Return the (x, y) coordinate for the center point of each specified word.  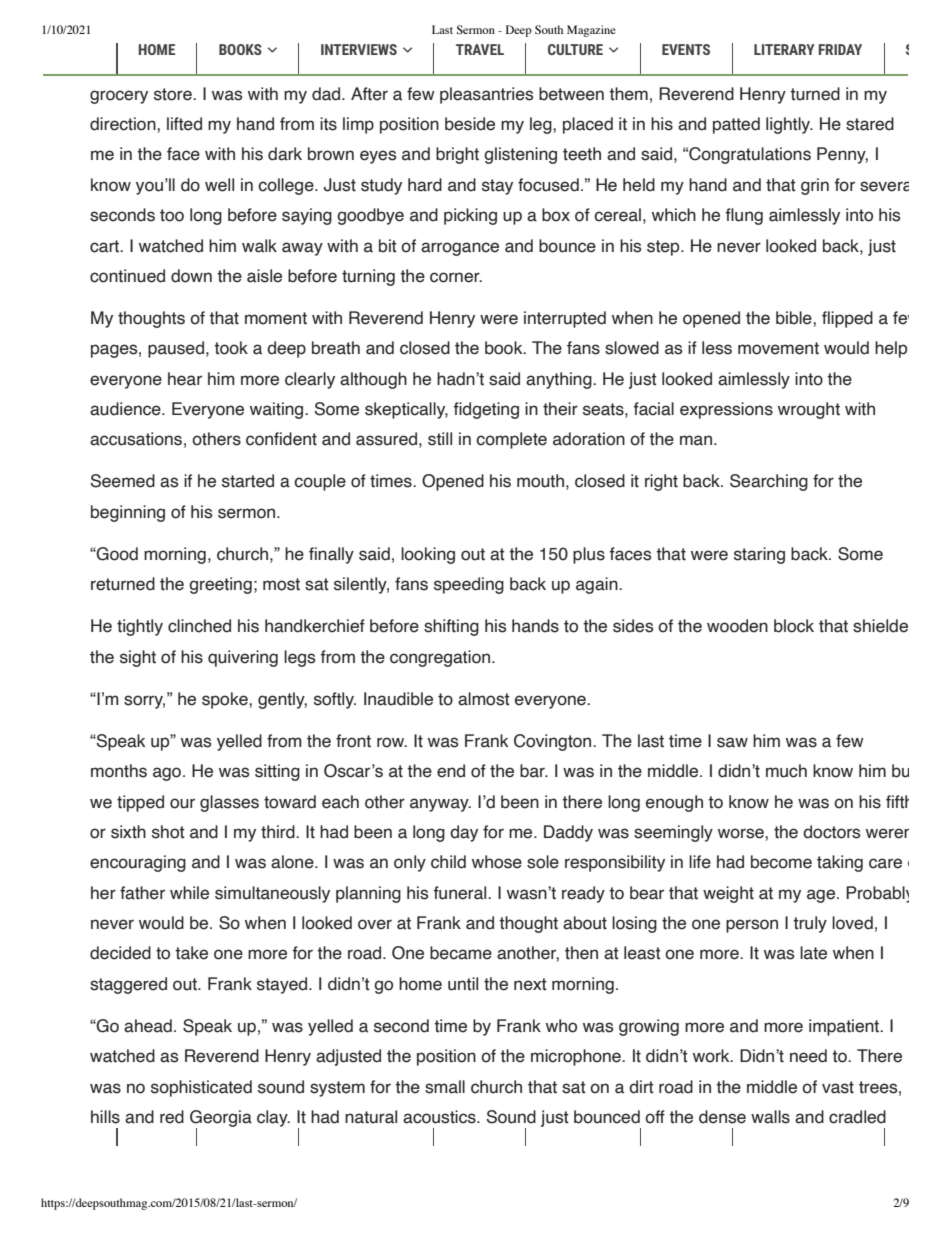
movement (778, 348)
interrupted (565, 319)
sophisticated (201, 1088)
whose (497, 862)
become (781, 862)
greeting (220, 585)
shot (168, 832)
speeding (469, 585)
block (794, 626)
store (174, 94)
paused (176, 349)
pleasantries (486, 95)
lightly (789, 125)
